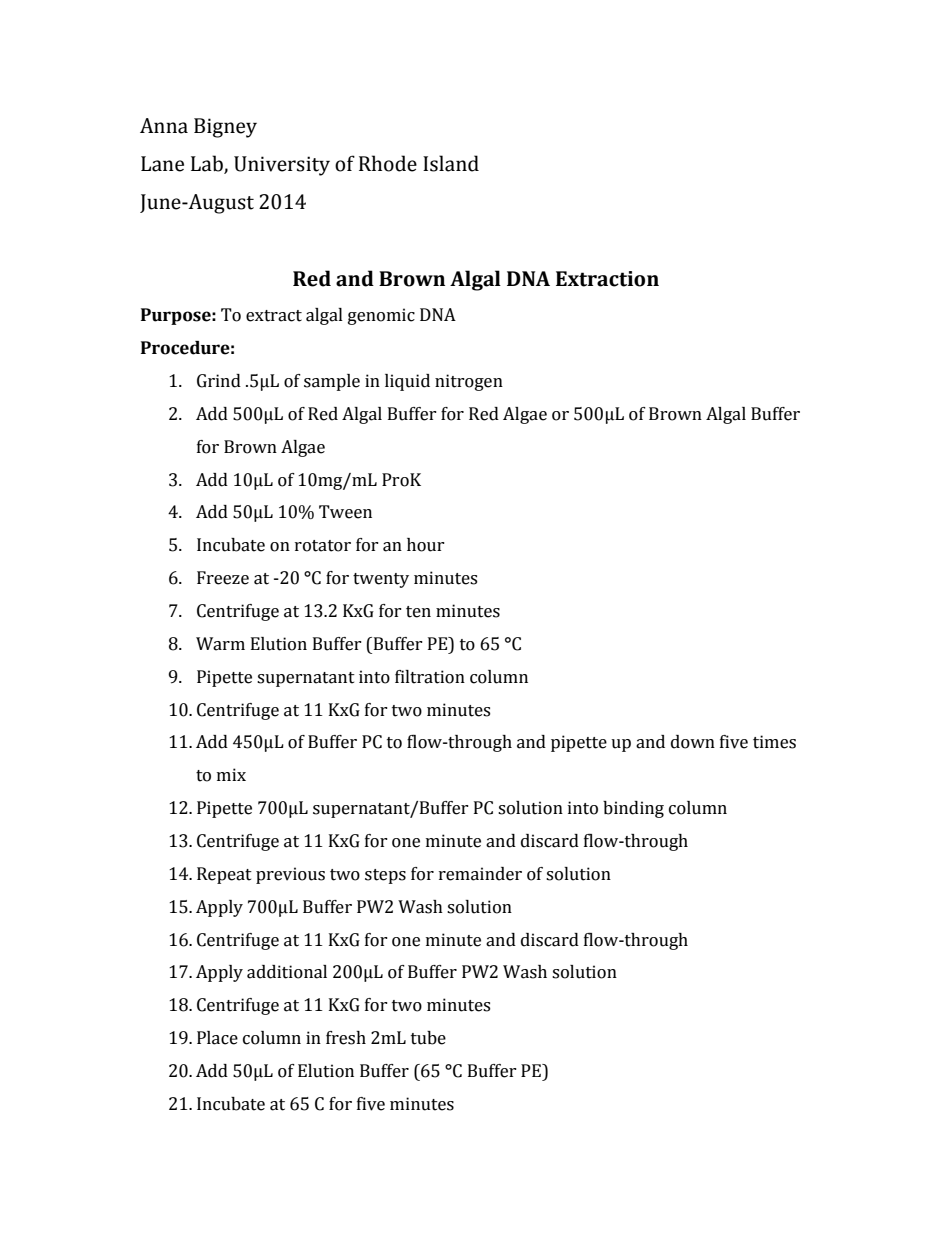  I want to click on mix, so click(231, 774).
